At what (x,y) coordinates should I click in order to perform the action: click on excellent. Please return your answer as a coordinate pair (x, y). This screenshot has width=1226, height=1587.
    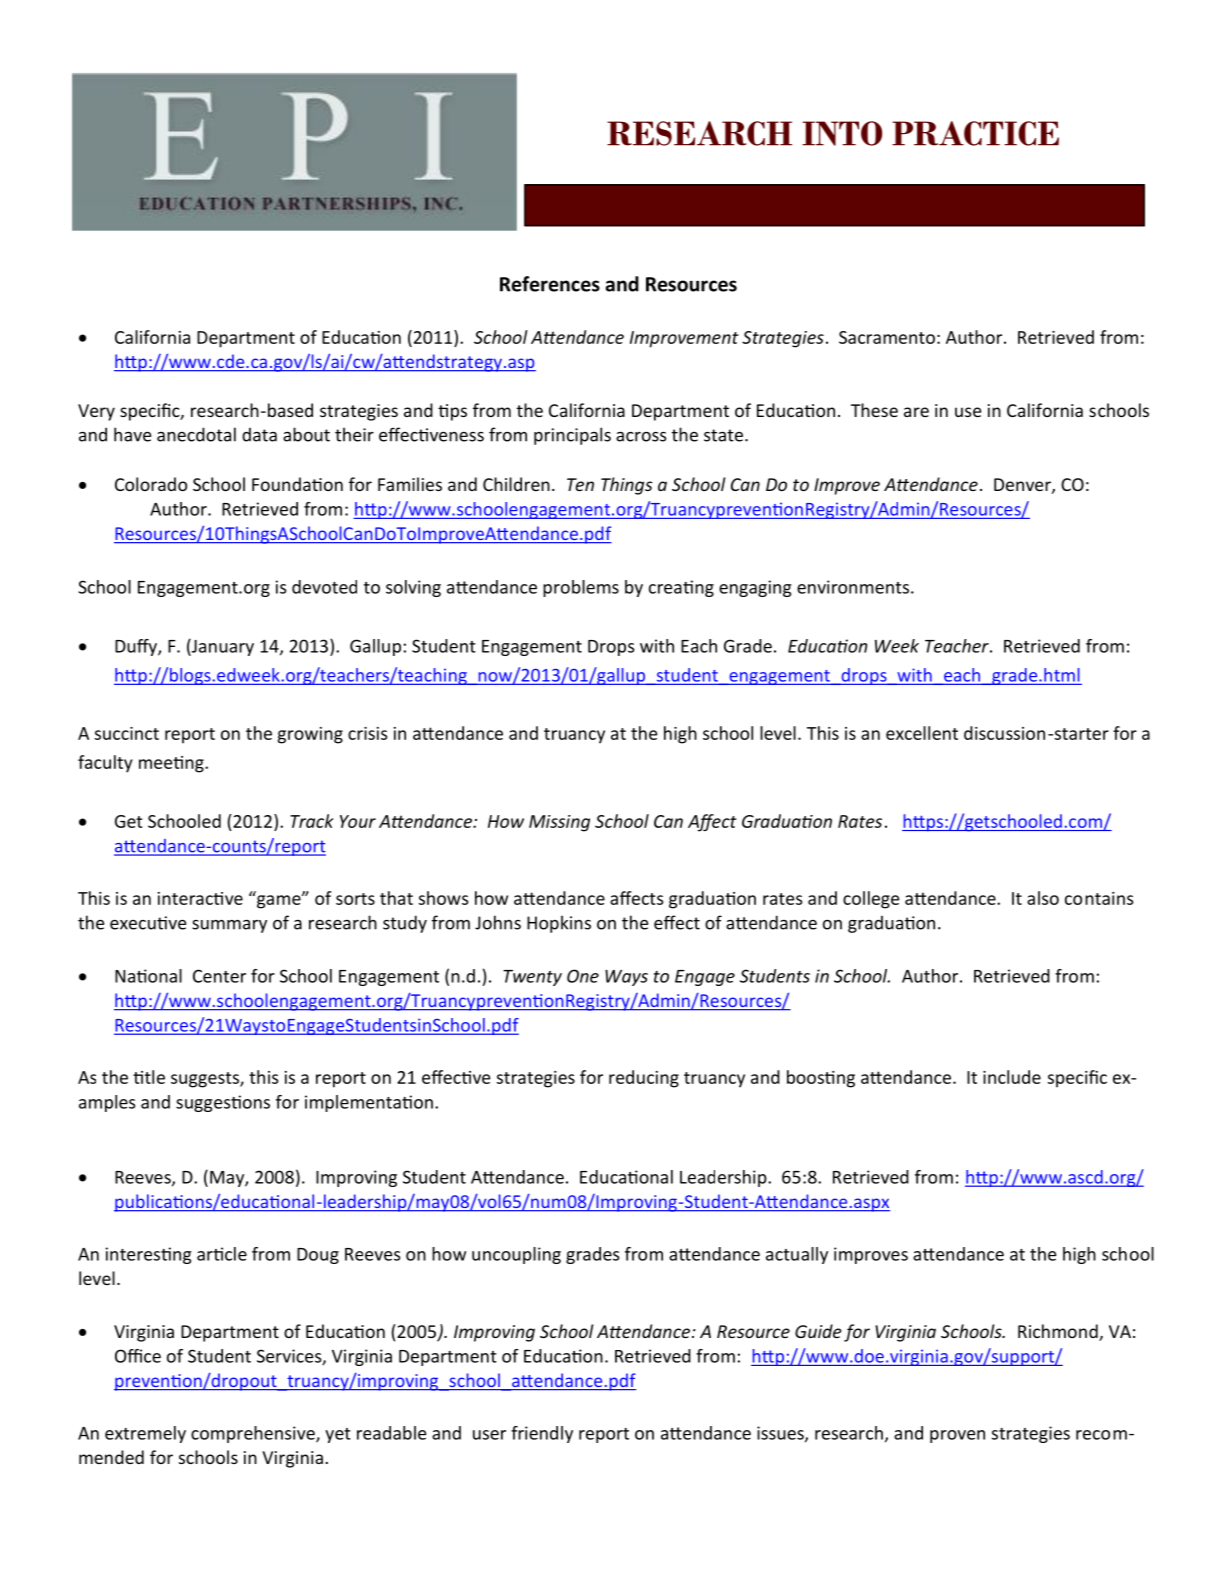
    Looking at the image, I should click on (922, 733).
